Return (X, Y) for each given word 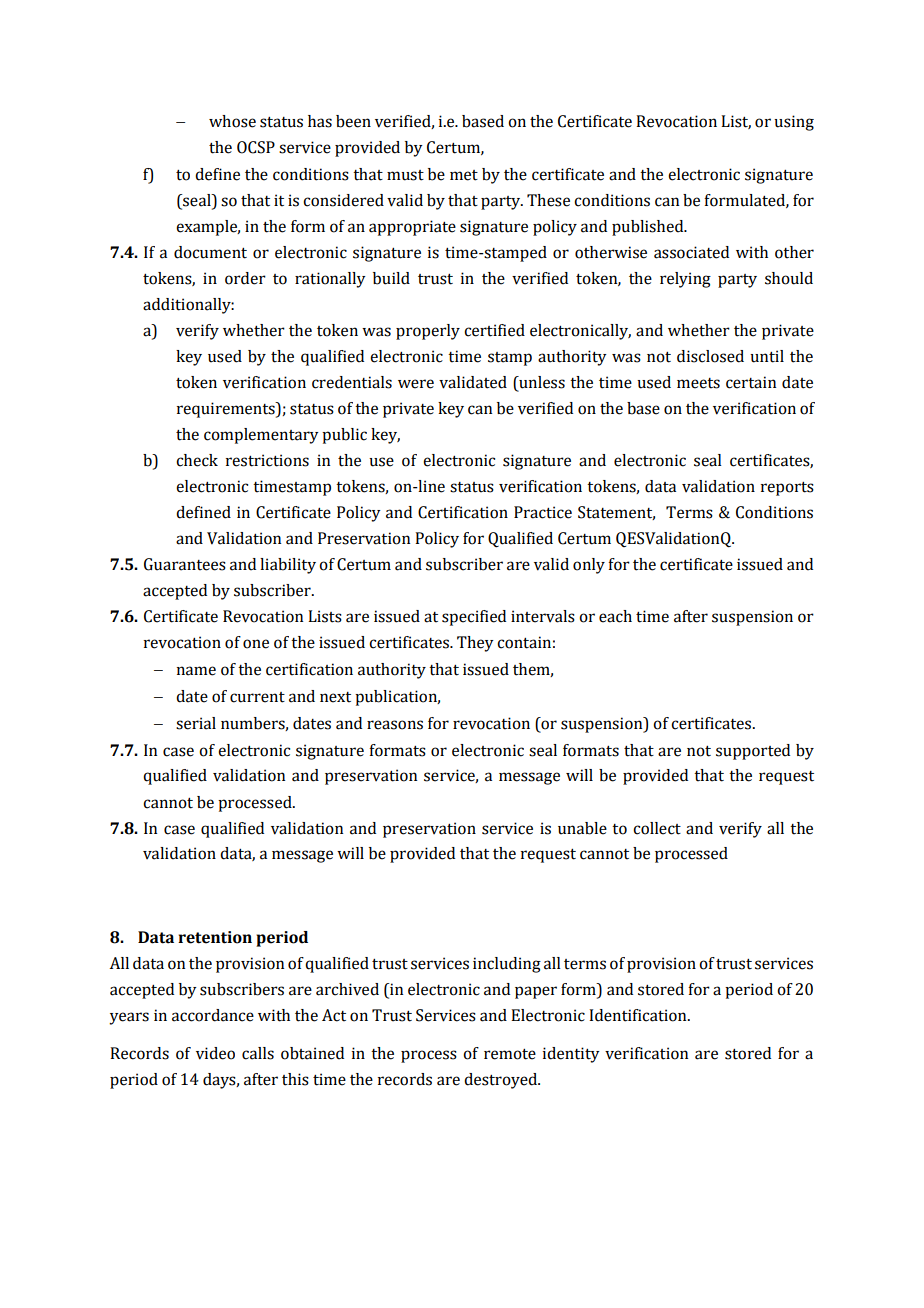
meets (698, 383)
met (464, 175)
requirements (227, 410)
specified (474, 618)
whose (232, 121)
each (615, 616)
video (215, 1053)
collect (657, 828)
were (416, 384)
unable (582, 828)
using (794, 123)
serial (196, 723)
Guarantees (185, 564)
